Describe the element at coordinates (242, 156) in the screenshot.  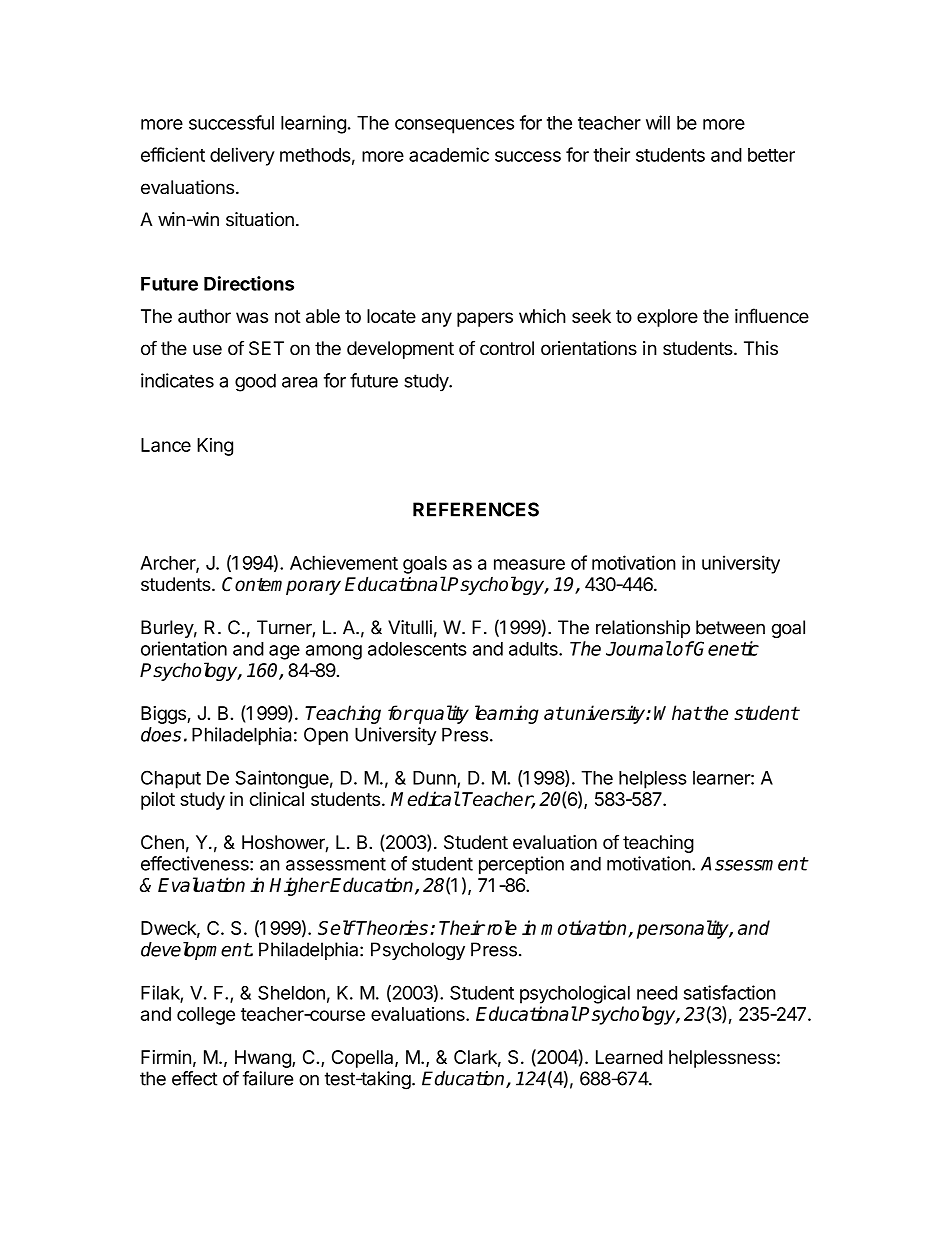
I see `delivery` at that location.
